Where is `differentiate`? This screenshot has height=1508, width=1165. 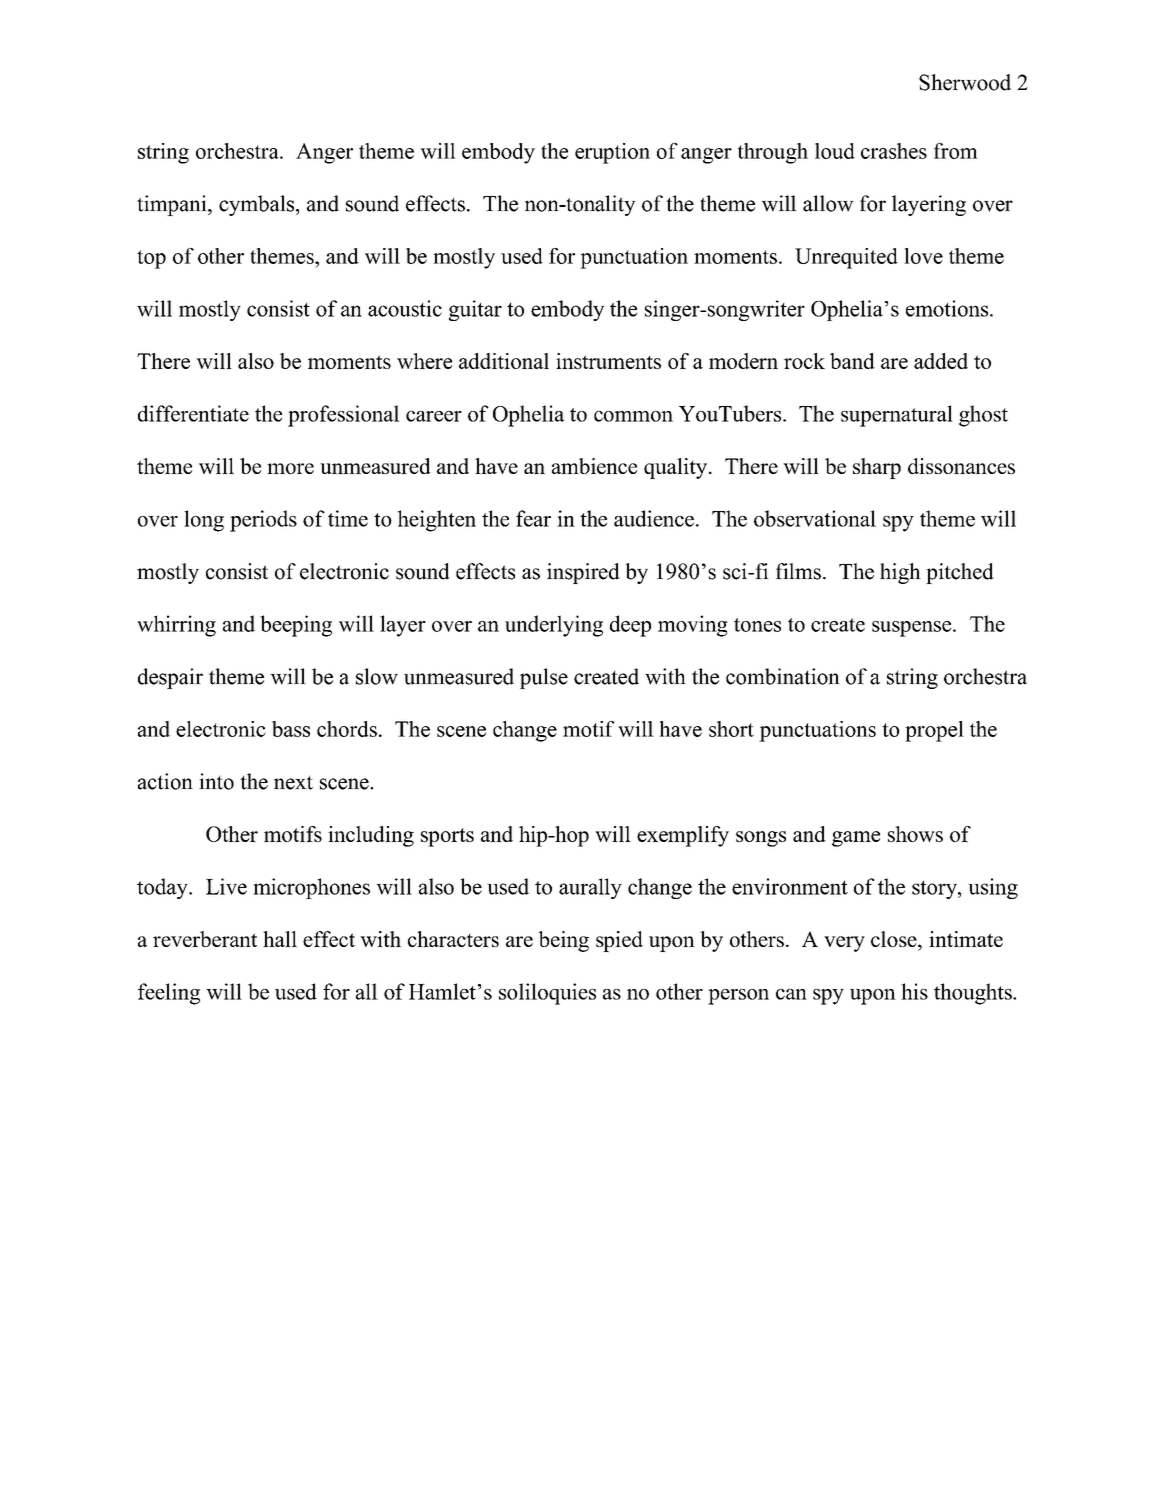 differentiate is located at coordinates (193, 413).
